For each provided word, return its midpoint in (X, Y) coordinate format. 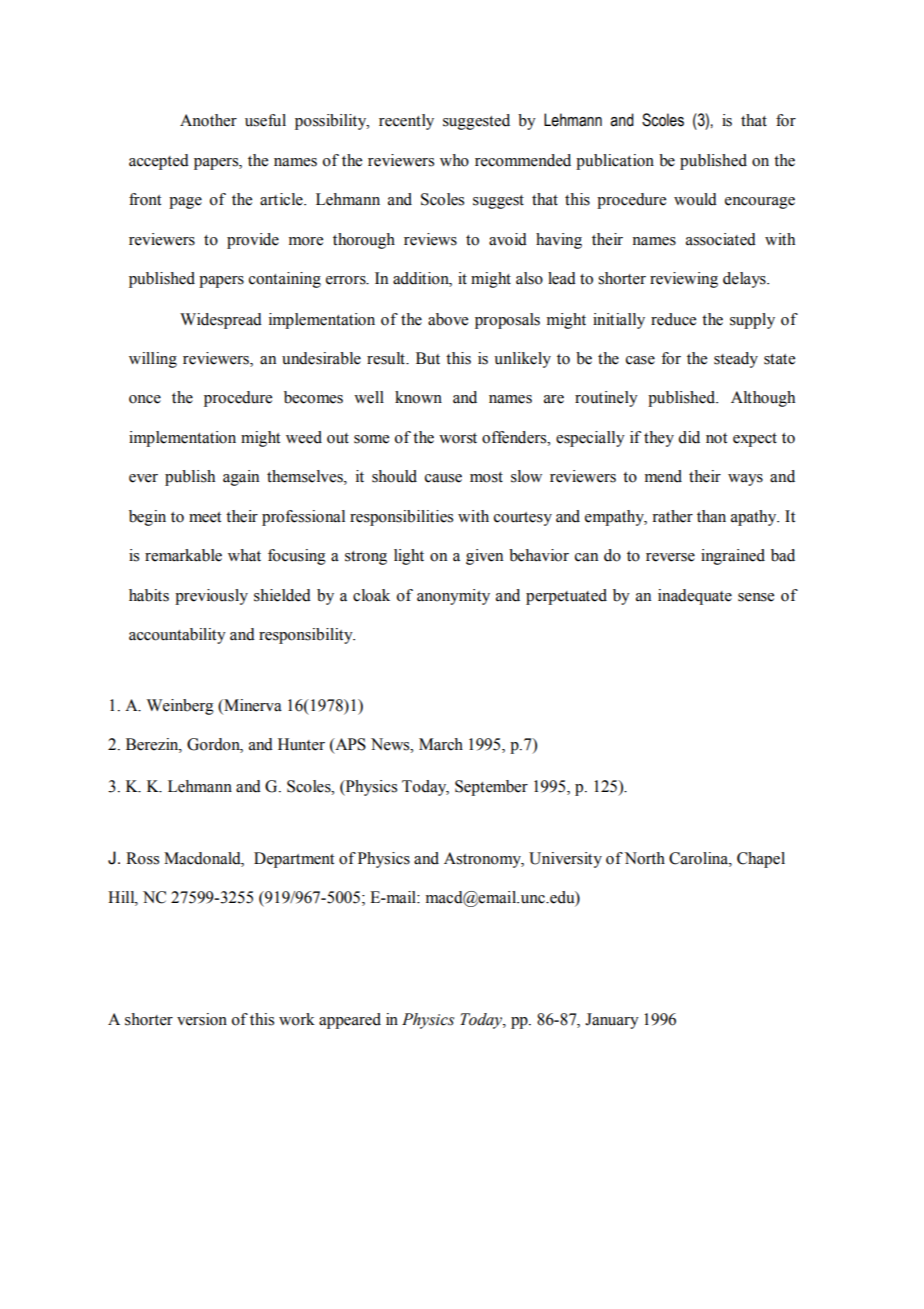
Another (208, 120)
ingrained (733, 557)
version (202, 1019)
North (644, 858)
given (484, 557)
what (244, 555)
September (491, 788)
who (454, 160)
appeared (350, 1021)
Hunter (301, 744)
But (428, 358)
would (695, 199)
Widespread (221, 321)
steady (736, 360)
